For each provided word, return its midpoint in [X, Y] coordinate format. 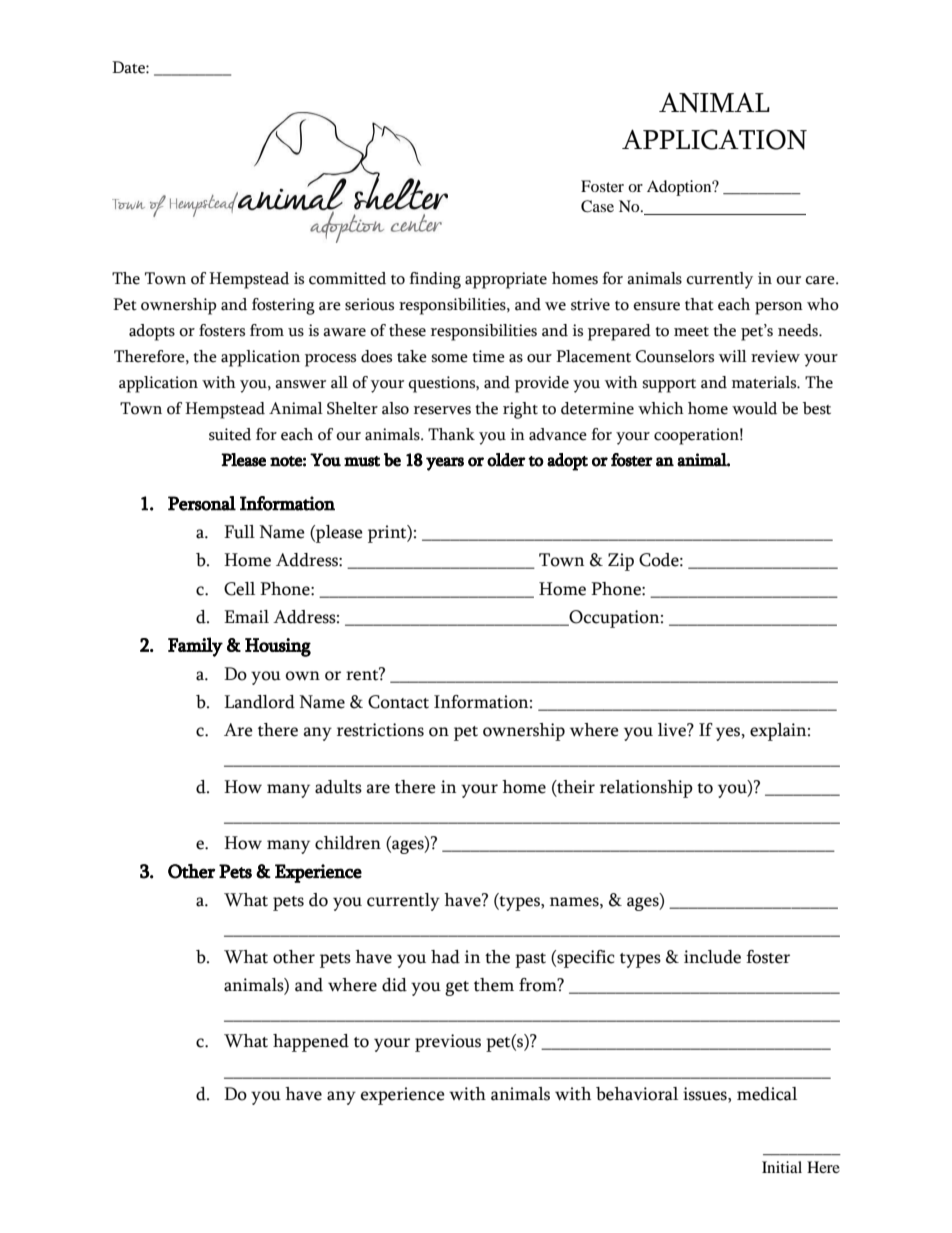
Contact [398, 702]
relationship [646, 789]
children [348, 843]
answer [300, 384]
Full [239, 532]
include [712, 957]
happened [311, 1043]
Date [129, 67]
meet [691, 332]
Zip [621, 562]
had [445, 957]
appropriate [506, 280]
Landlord [259, 702]
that [699, 304]
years [445, 464]
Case [597, 206]
